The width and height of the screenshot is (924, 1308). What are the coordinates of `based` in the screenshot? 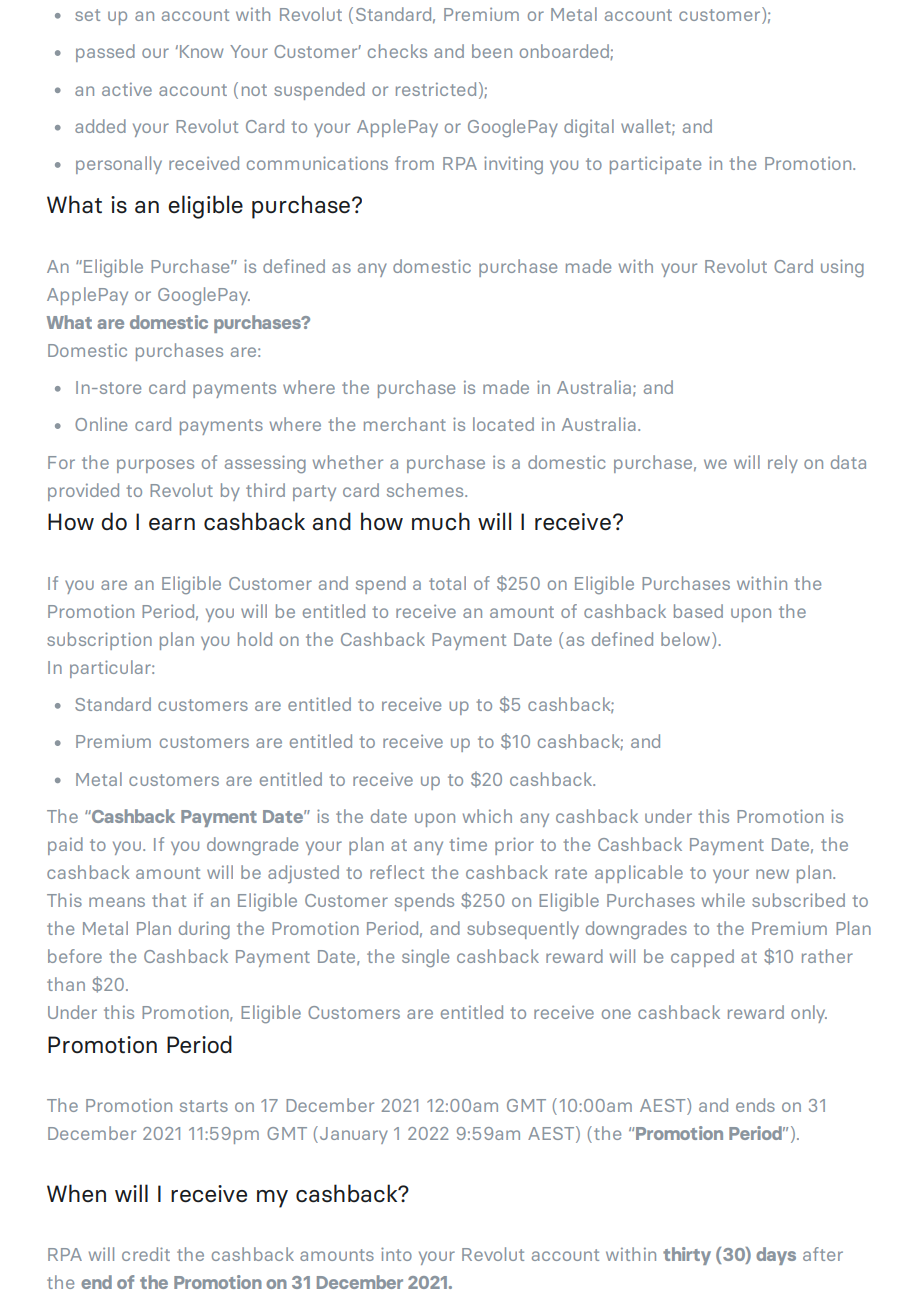 It's located at (698, 611).
